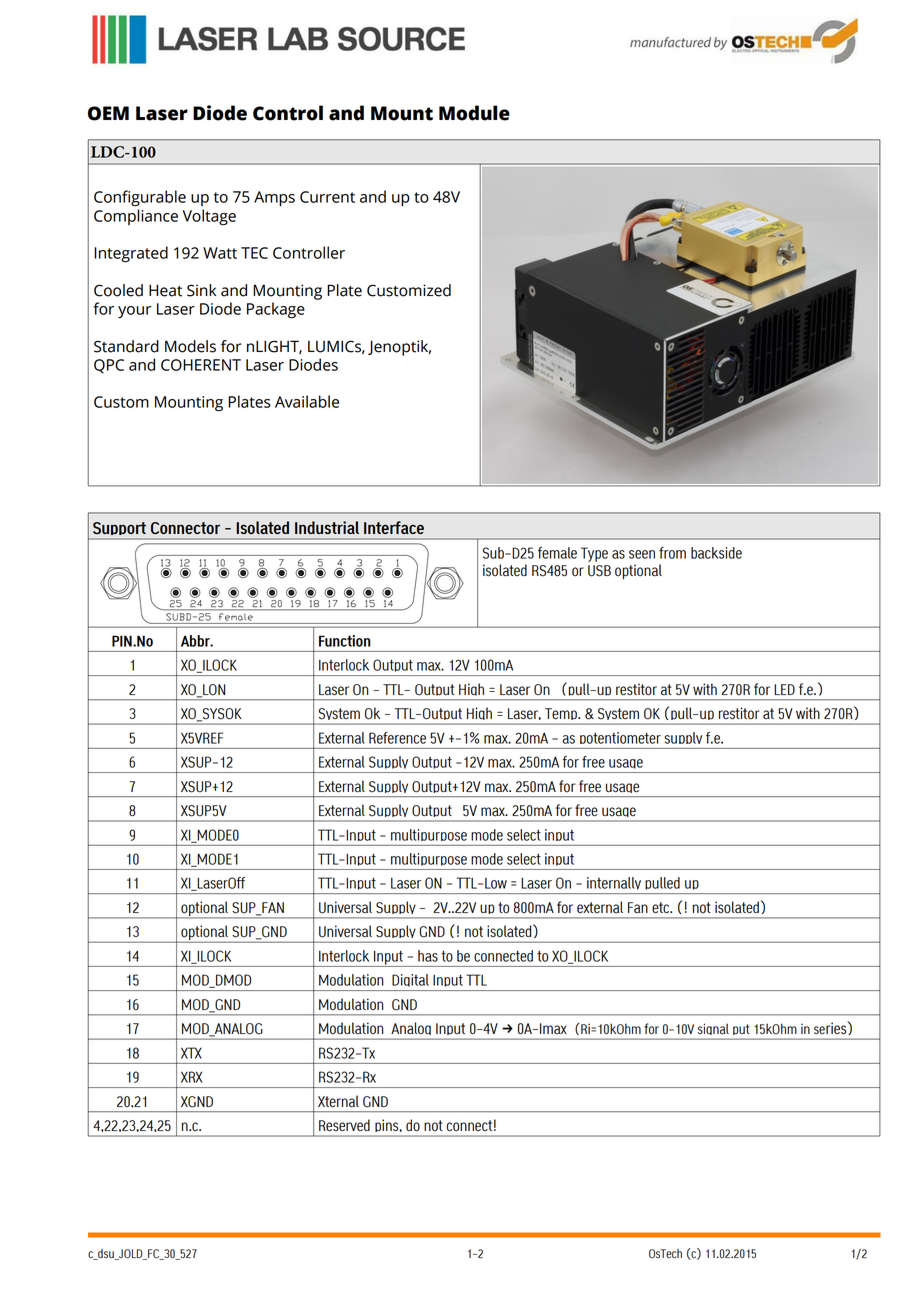 This document has width=924, height=1308. I want to click on Digital, so click(410, 982).
